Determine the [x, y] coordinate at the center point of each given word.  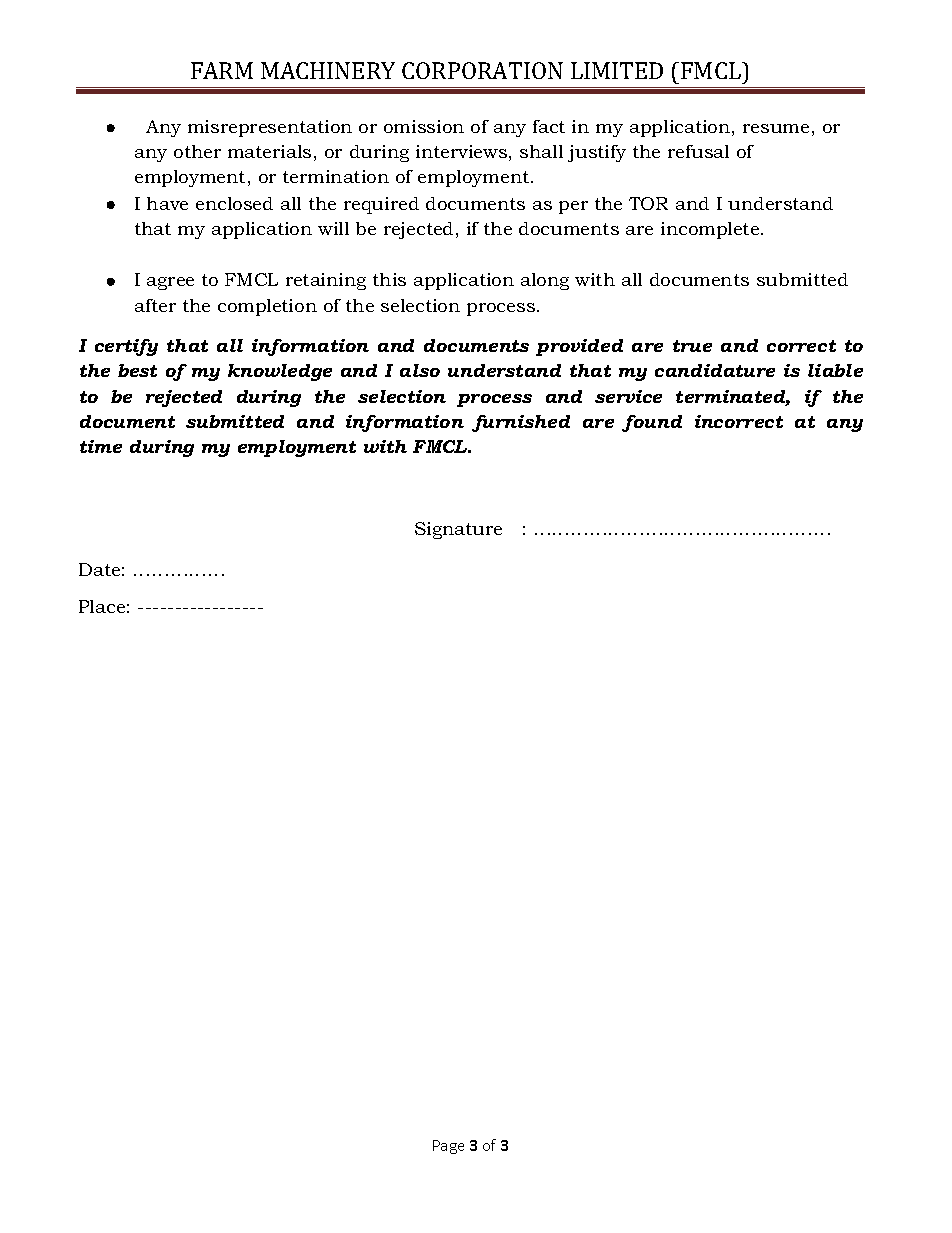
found [652, 423]
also [420, 370]
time [101, 446]
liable [835, 370]
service [628, 396]
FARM [222, 70]
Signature [458, 530]
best [137, 370]
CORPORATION [482, 70]
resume [776, 128]
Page [448, 1147]
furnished [521, 423]
